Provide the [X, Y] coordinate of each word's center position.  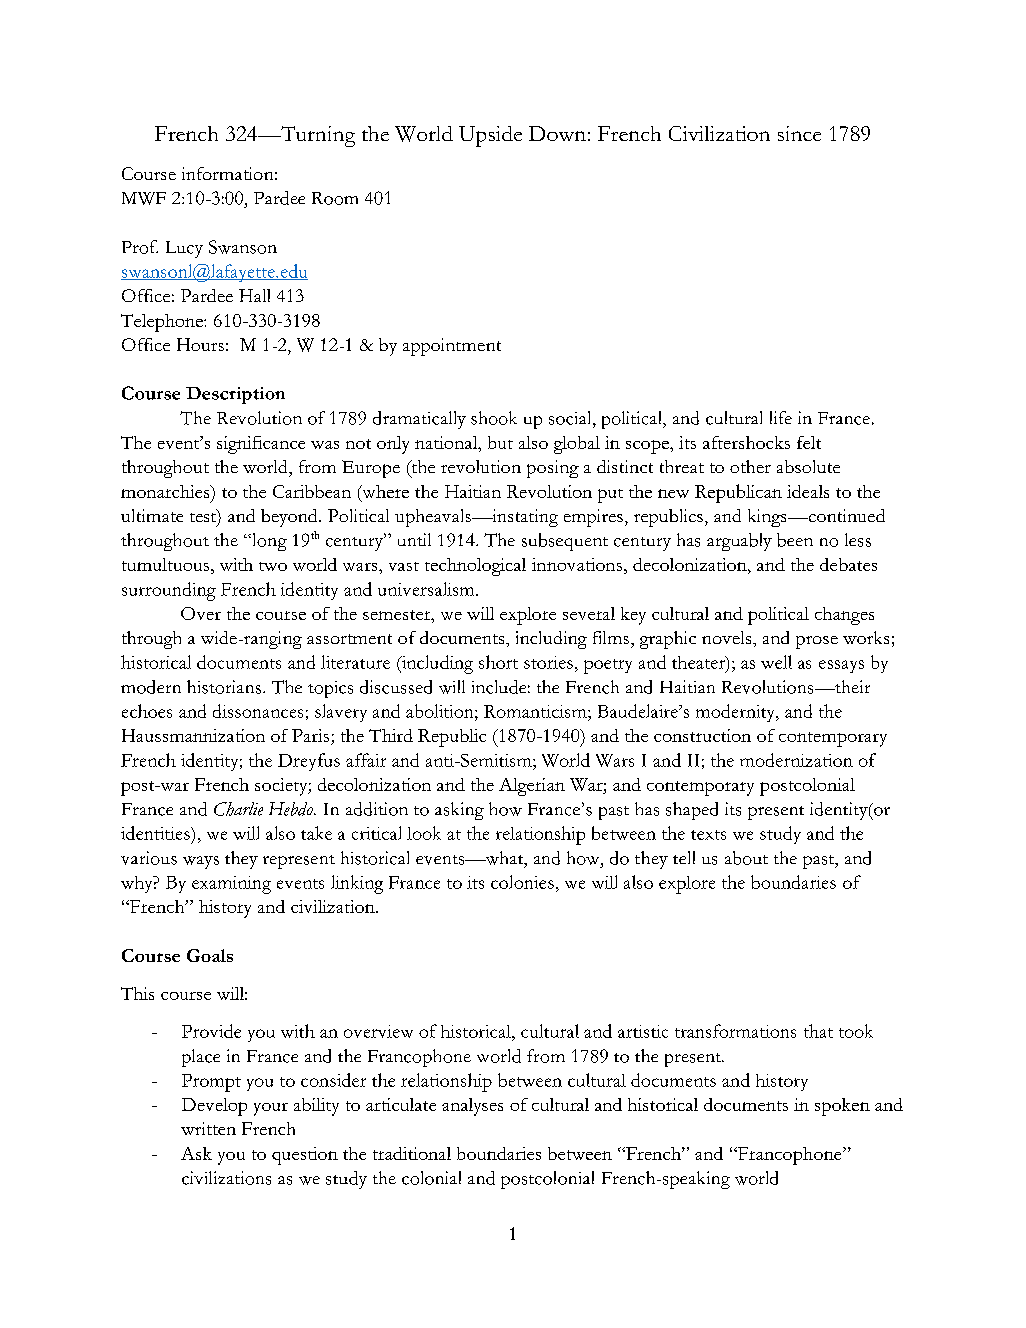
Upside [490, 136]
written [208, 1128]
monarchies [166, 491]
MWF [144, 198]
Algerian [532, 787]
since [799, 133]
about [746, 858]
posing [553, 469]
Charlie [238, 809]
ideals [808, 491]
